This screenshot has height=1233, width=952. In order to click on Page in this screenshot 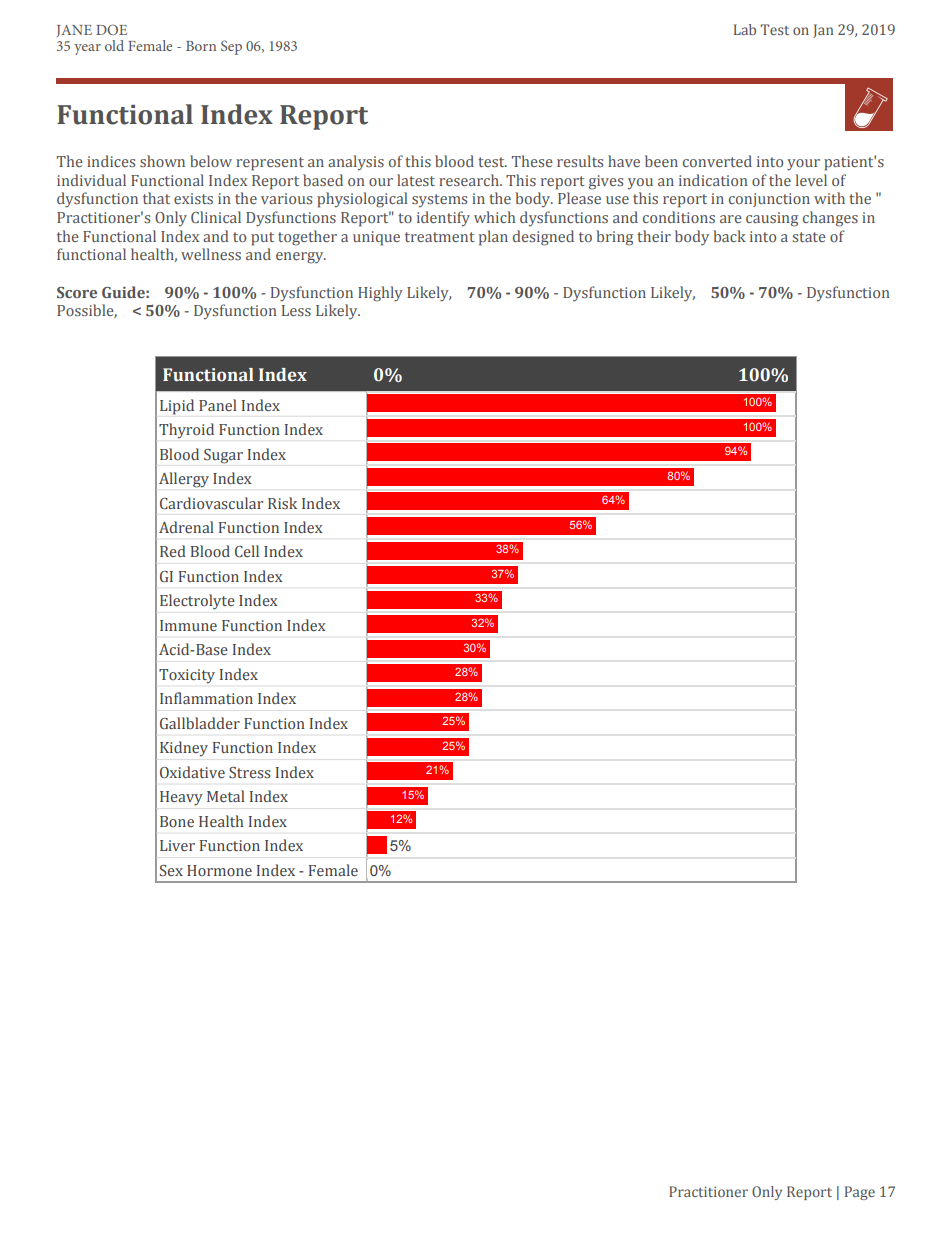, I will do `click(860, 1193)`.
